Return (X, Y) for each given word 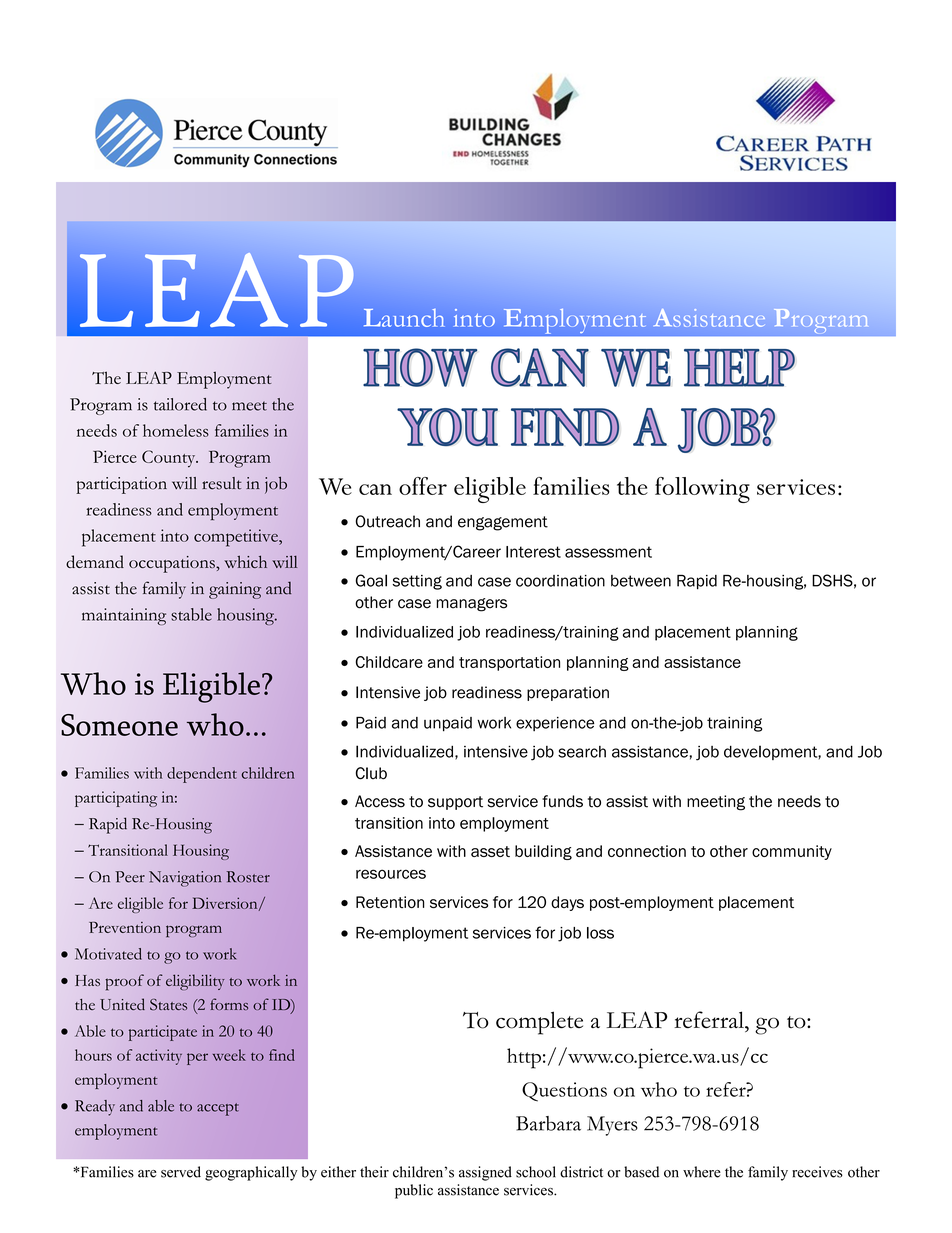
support (455, 803)
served (181, 1172)
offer (423, 486)
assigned (485, 1173)
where (702, 1172)
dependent (202, 775)
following (702, 490)
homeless (176, 430)
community (792, 852)
